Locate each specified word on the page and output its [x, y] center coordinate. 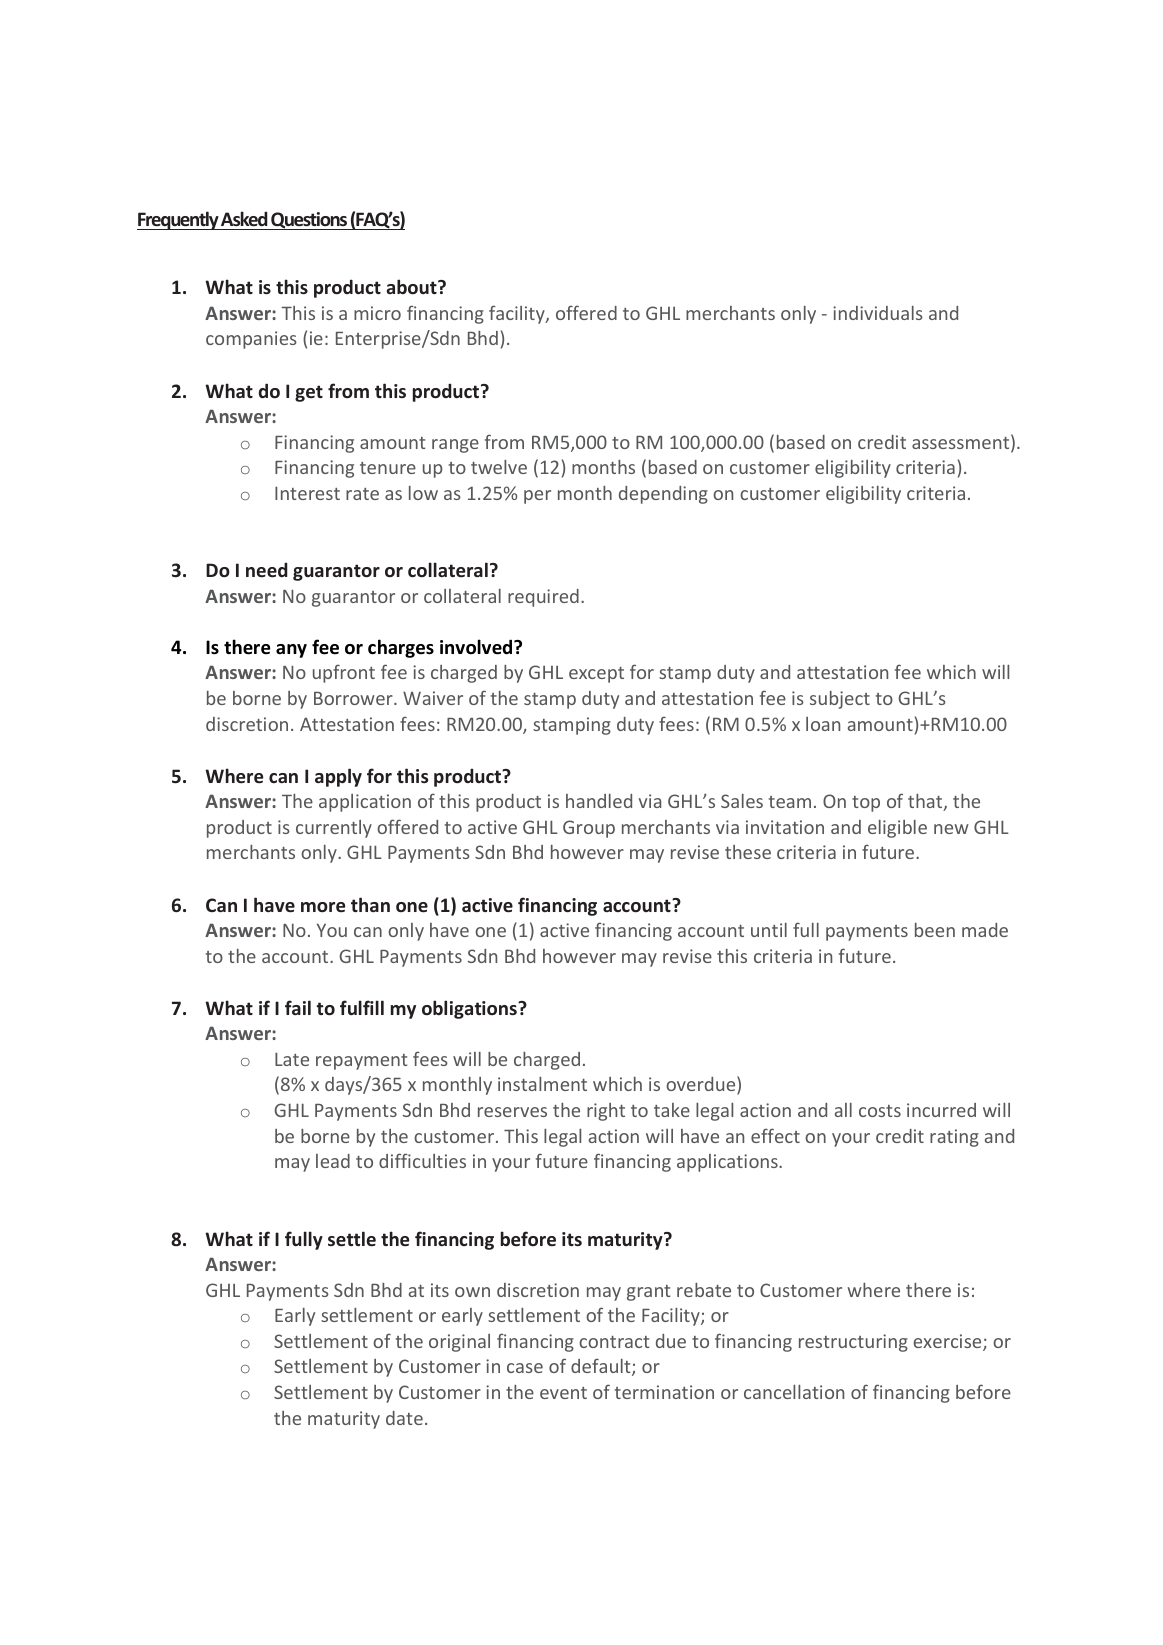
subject [840, 700]
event [563, 1393]
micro [377, 313]
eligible [897, 829]
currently [334, 829]
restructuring [853, 1343]
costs [880, 1111]
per [537, 497]
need [267, 570]
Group [589, 829]
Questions [309, 221]
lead [333, 1161]
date [404, 1418]
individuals [878, 313]
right [606, 1112]
